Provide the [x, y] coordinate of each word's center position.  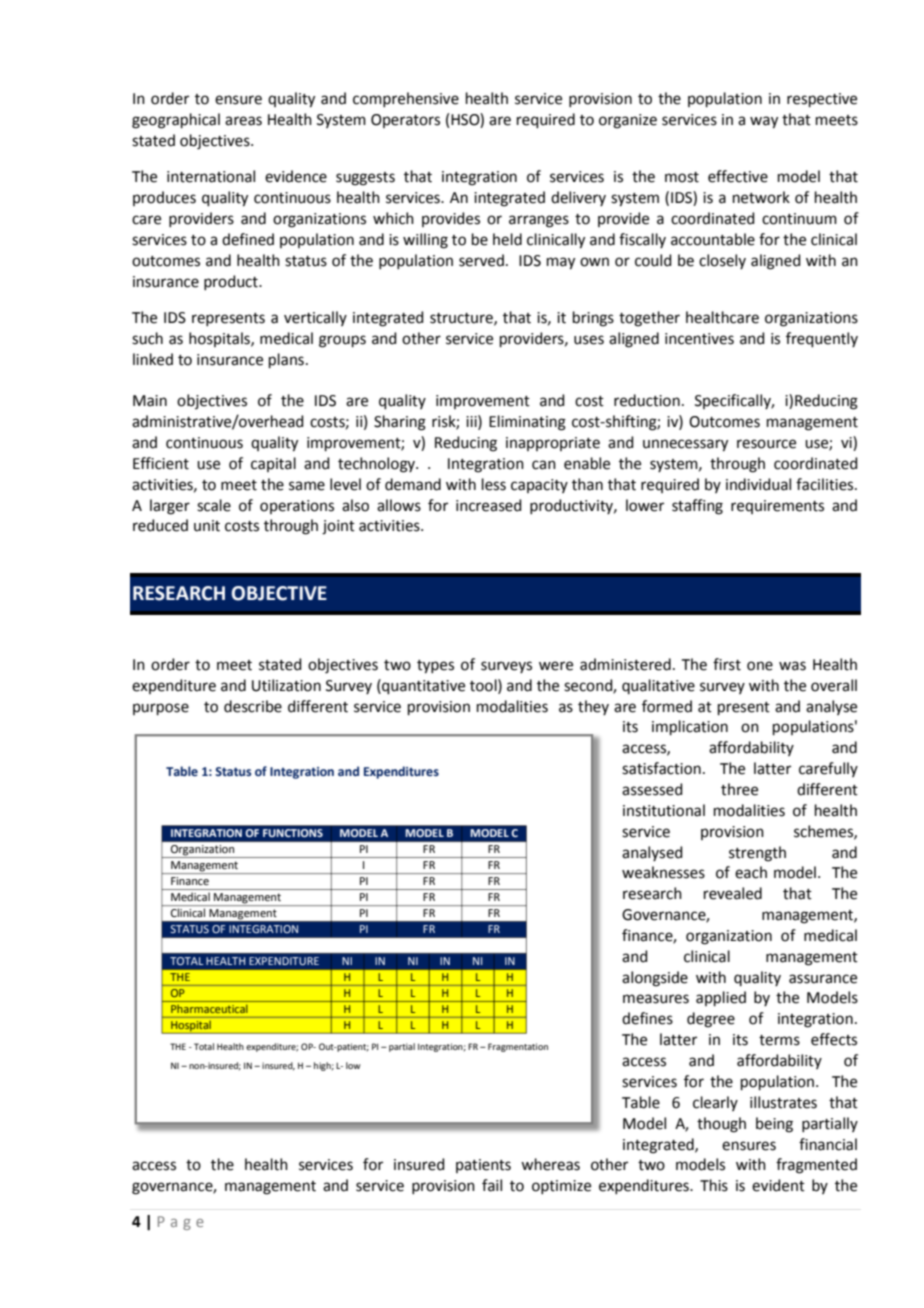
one [760, 666]
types [435, 667]
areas [243, 121]
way [764, 122]
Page [181, 1223]
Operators [405, 121]
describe [253, 706]
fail [492, 1185]
